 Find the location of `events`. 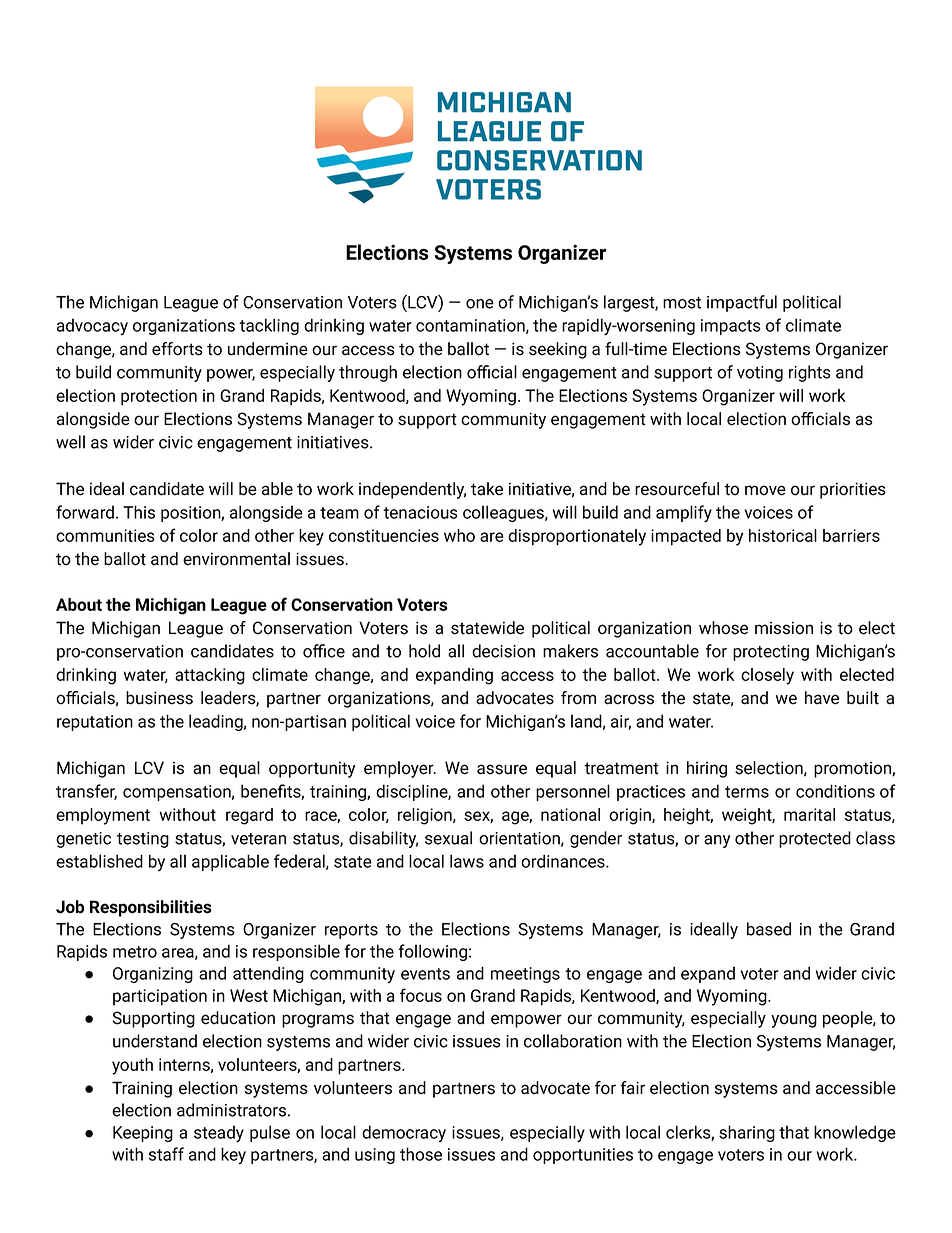

events is located at coordinates (425, 974).
